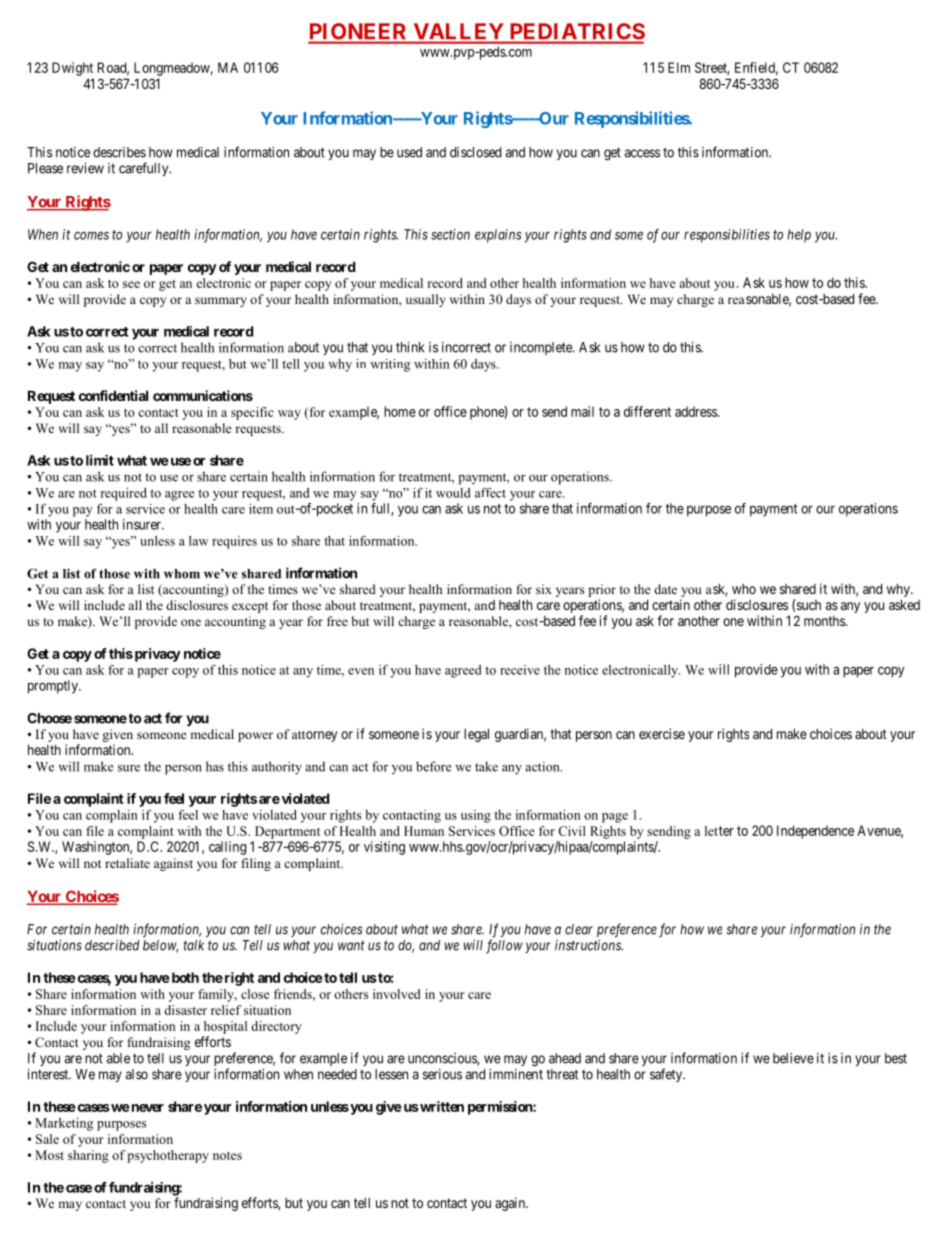  Describe the element at coordinates (679, 67) in the screenshot. I see `Elm` at that location.
